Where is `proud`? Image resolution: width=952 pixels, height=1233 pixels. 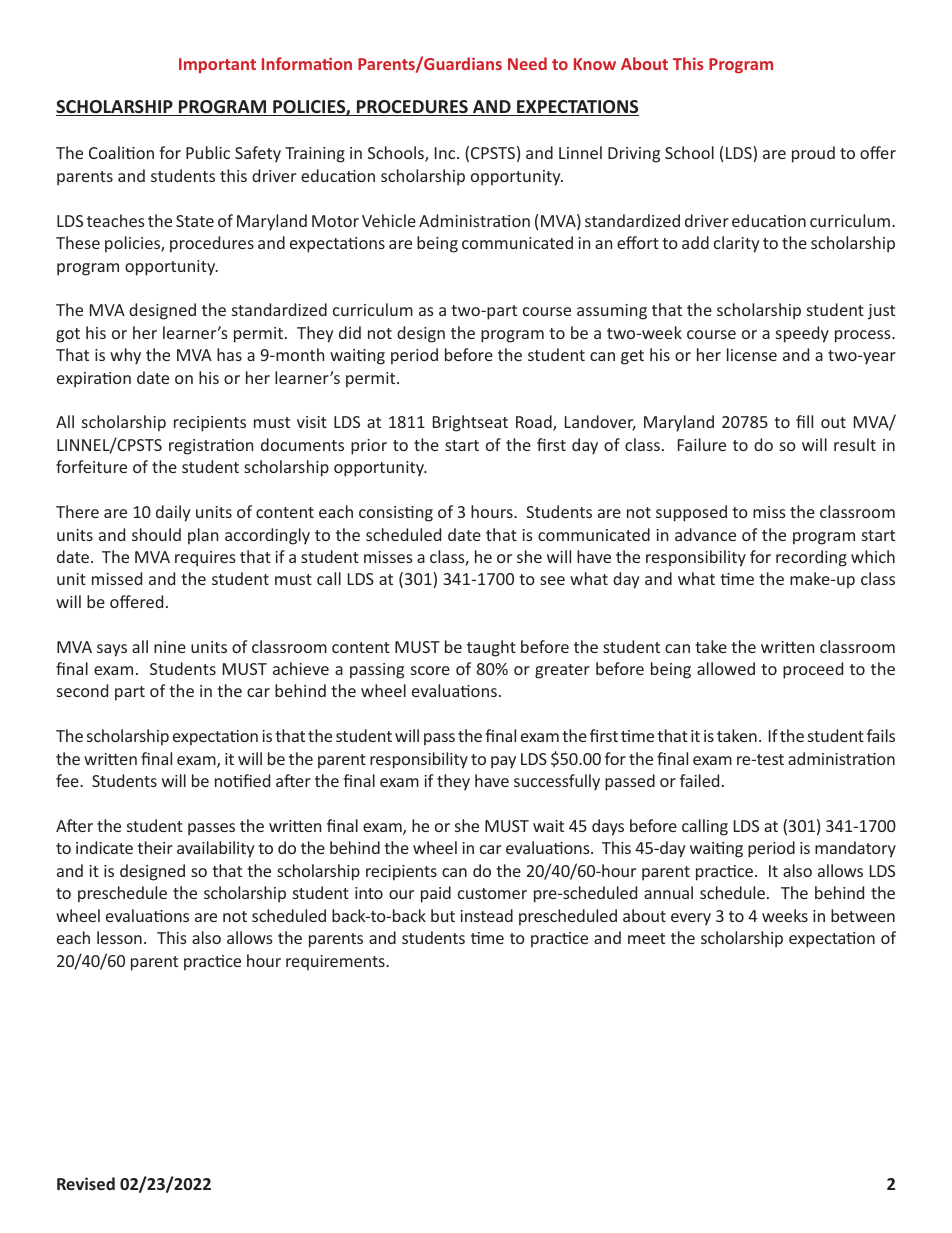
proud is located at coordinates (813, 154).
